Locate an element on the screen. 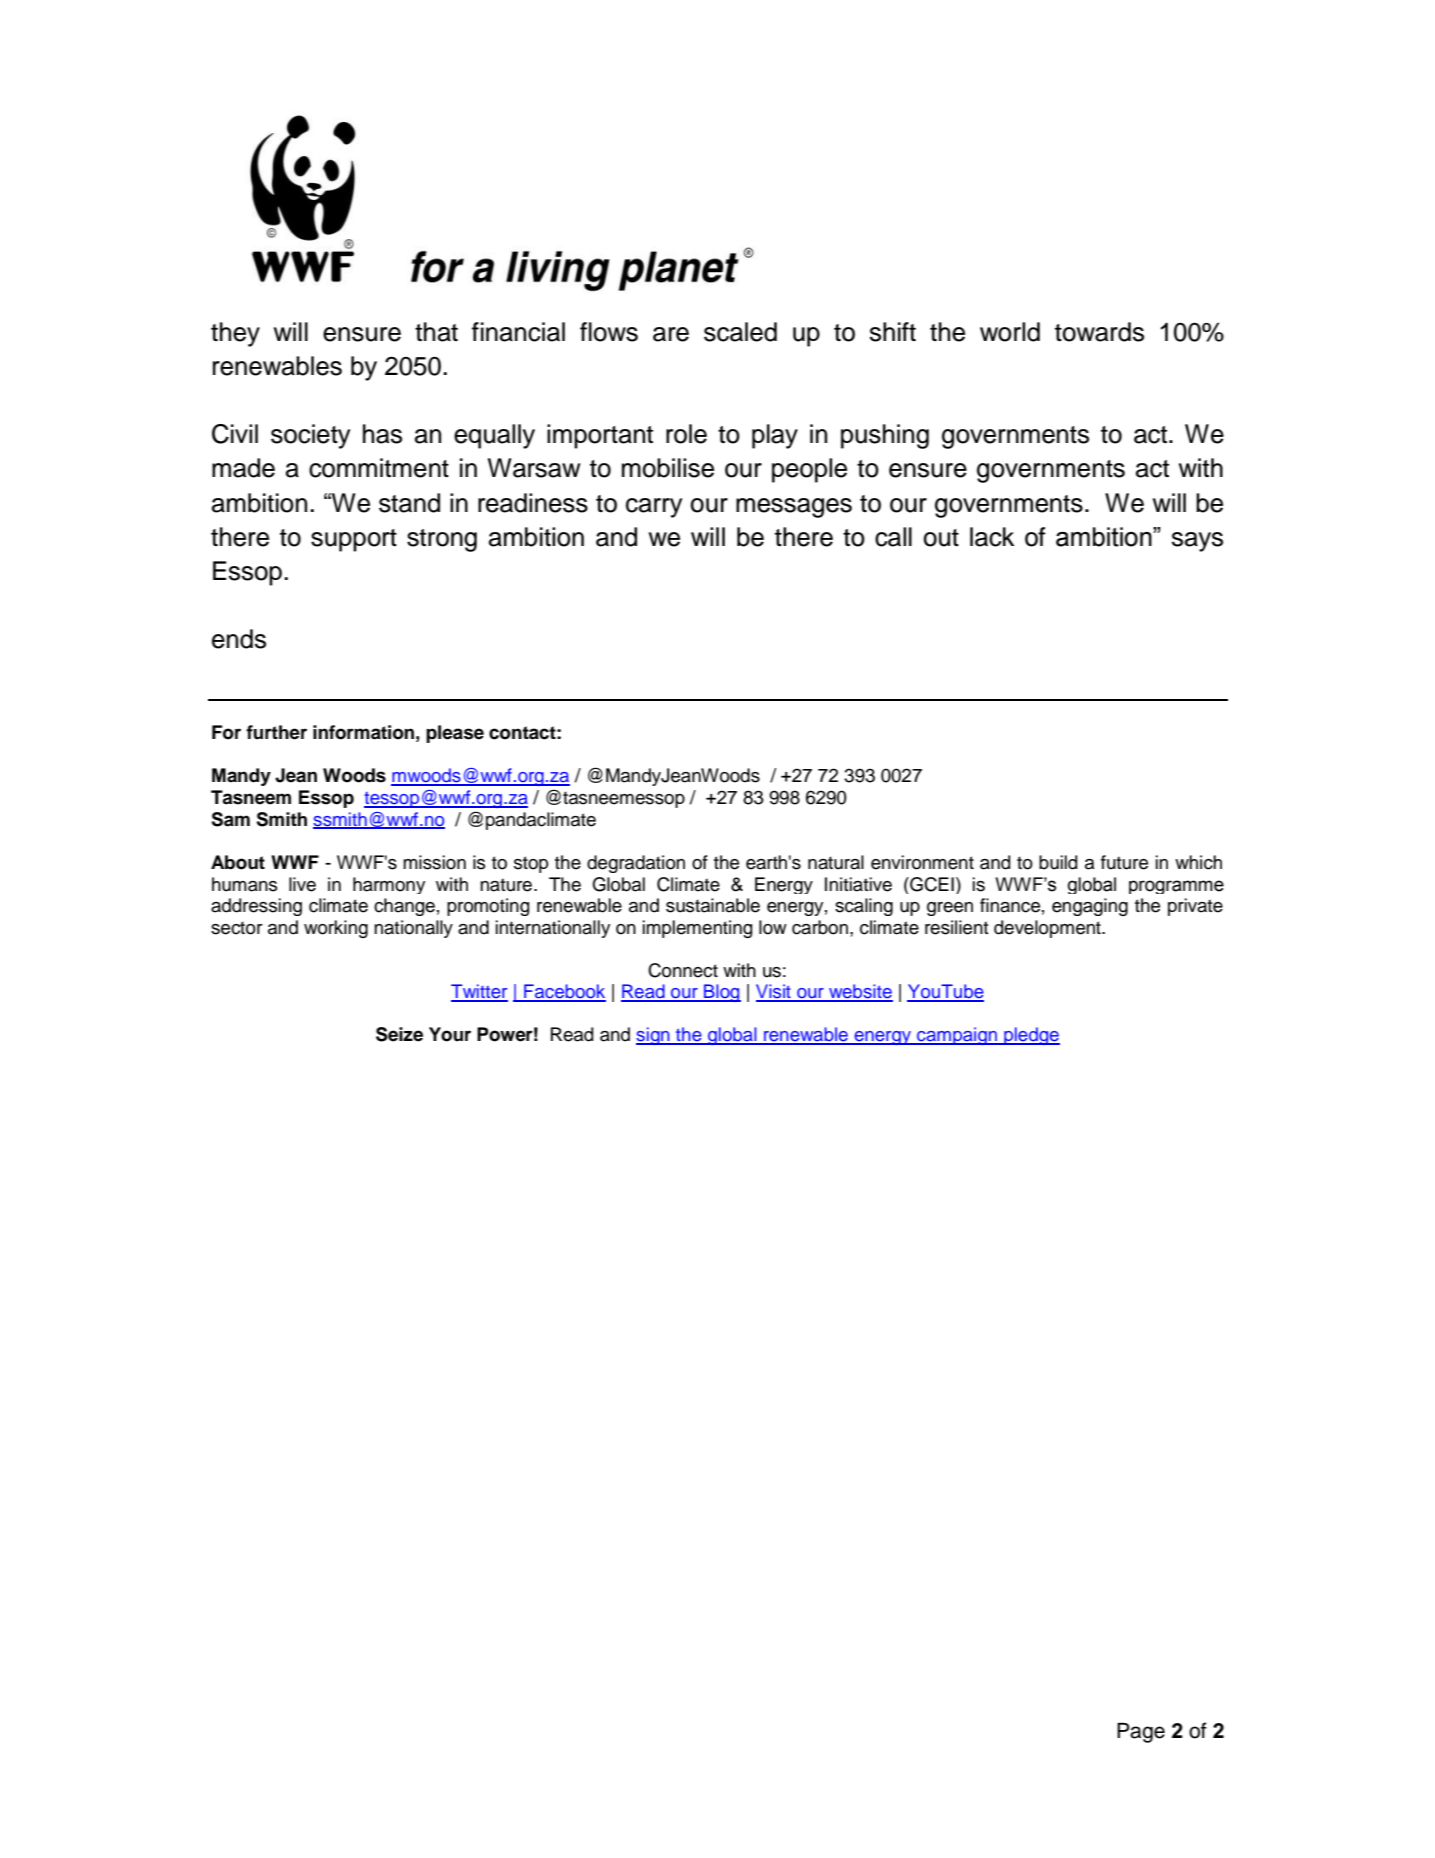  sign is located at coordinates (654, 1036).
